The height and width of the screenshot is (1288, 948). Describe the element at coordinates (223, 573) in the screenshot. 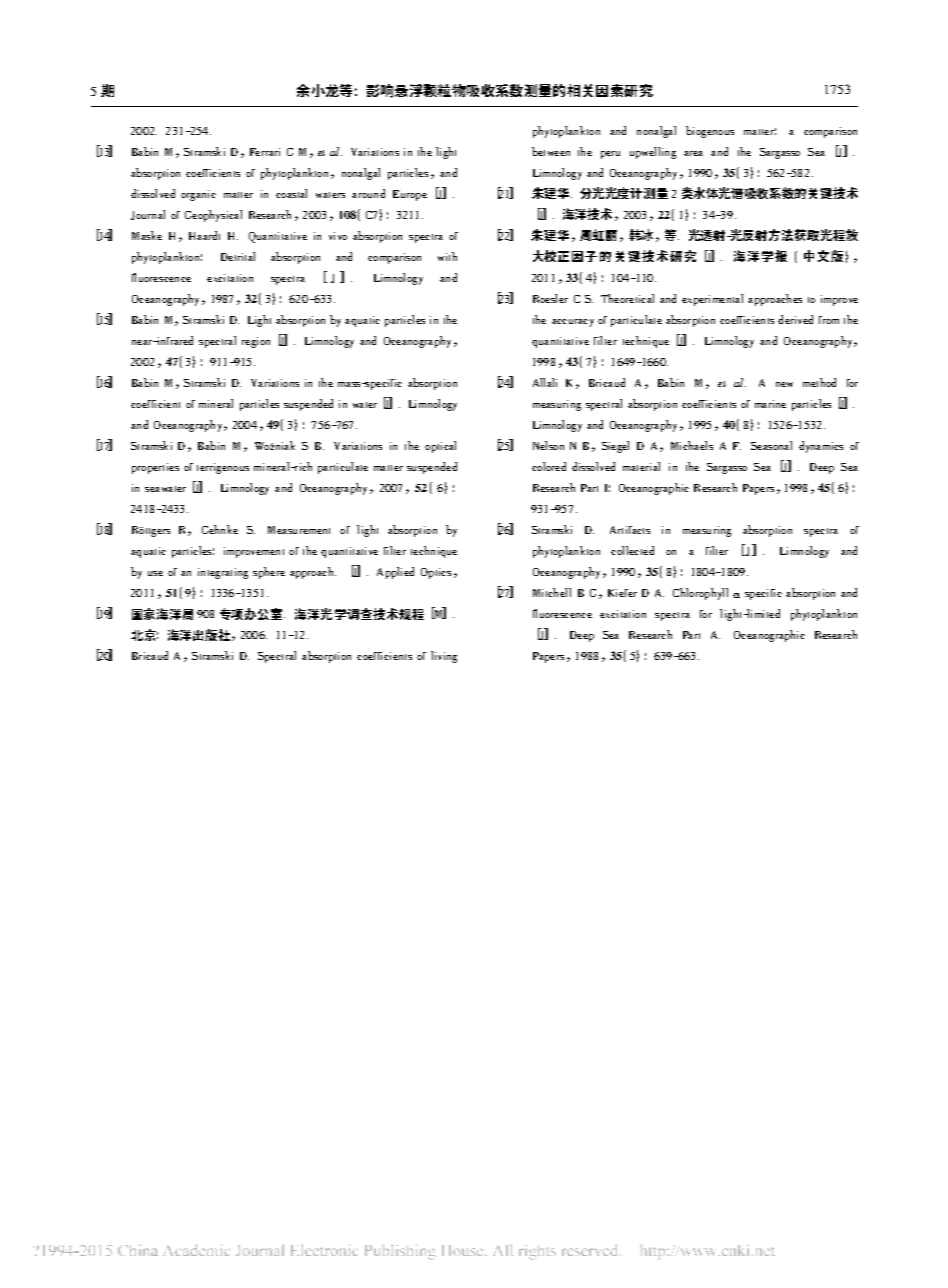

I see `integrating` at that location.
